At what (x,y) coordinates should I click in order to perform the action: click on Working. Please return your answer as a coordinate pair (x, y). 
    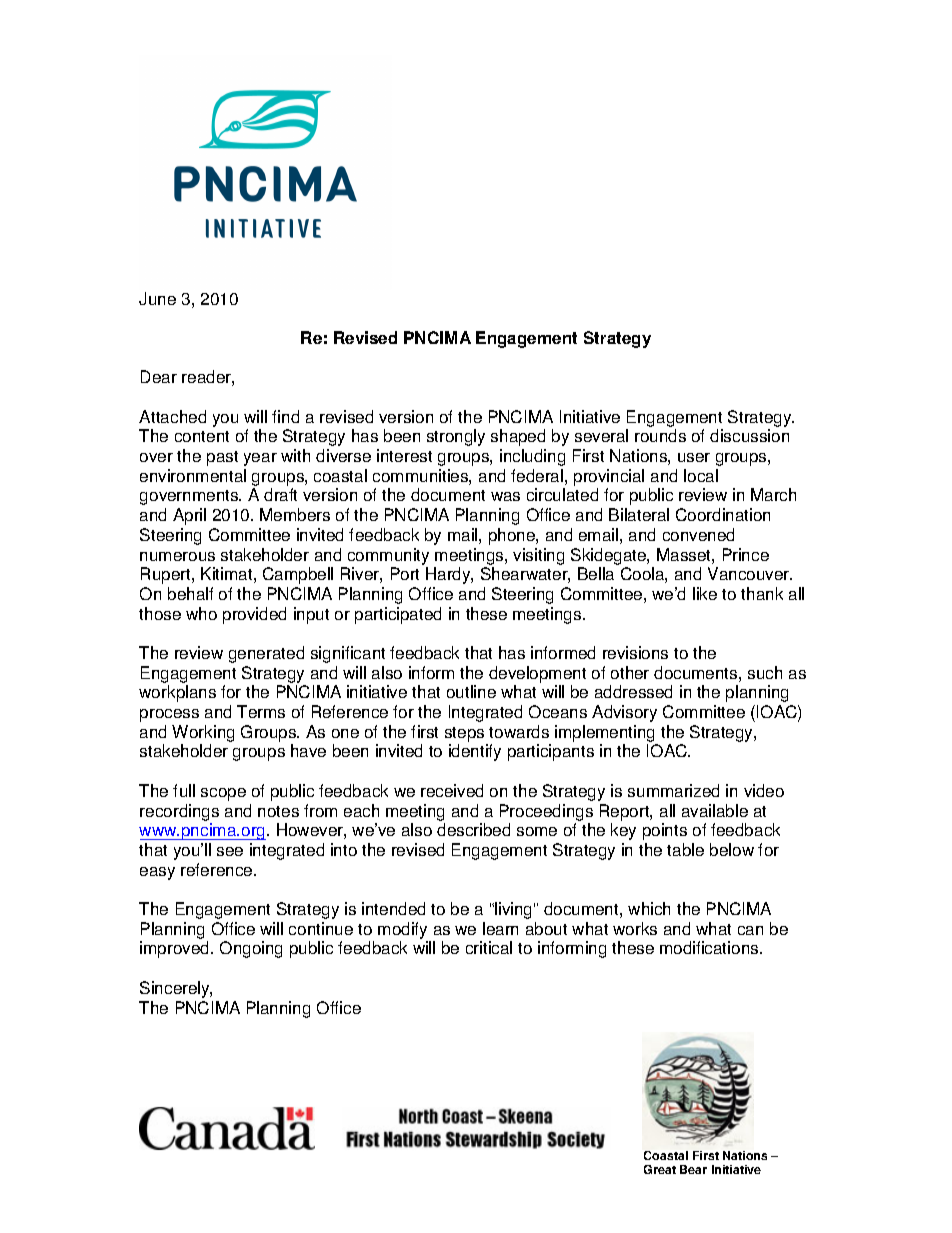
    Looking at the image, I should click on (203, 735).
